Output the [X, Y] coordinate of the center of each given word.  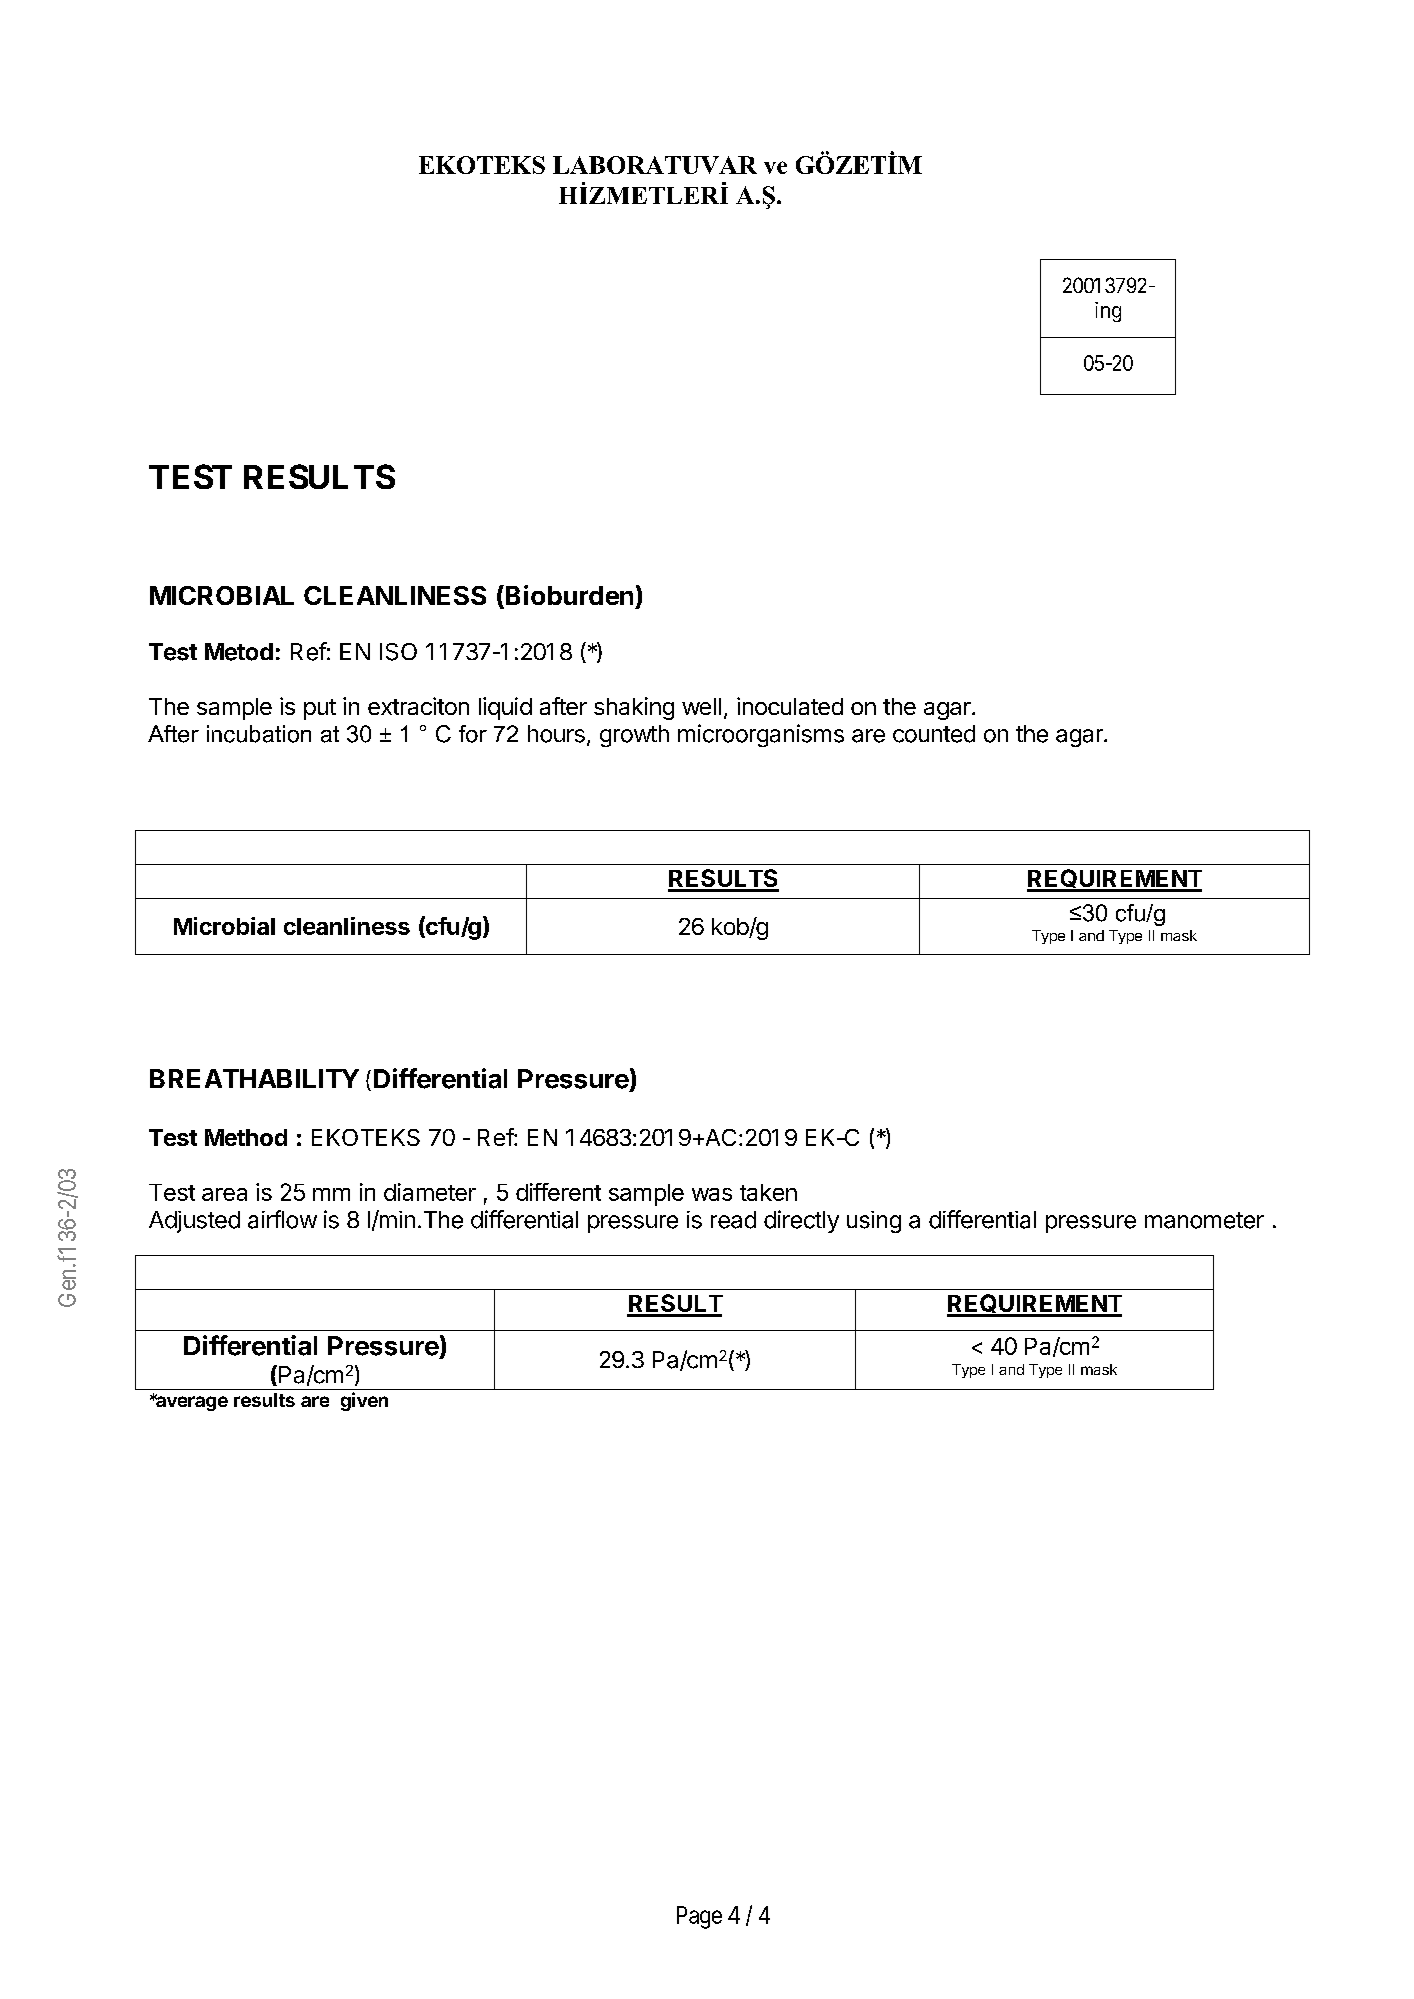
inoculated [790, 706]
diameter [430, 1192]
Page [699, 1917]
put [320, 709]
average [191, 1402]
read [733, 1220]
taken [768, 1192]
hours [556, 734]
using [874, 1222]
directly [801, 1221]
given [364, 1401]
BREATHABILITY [254, 1078]
